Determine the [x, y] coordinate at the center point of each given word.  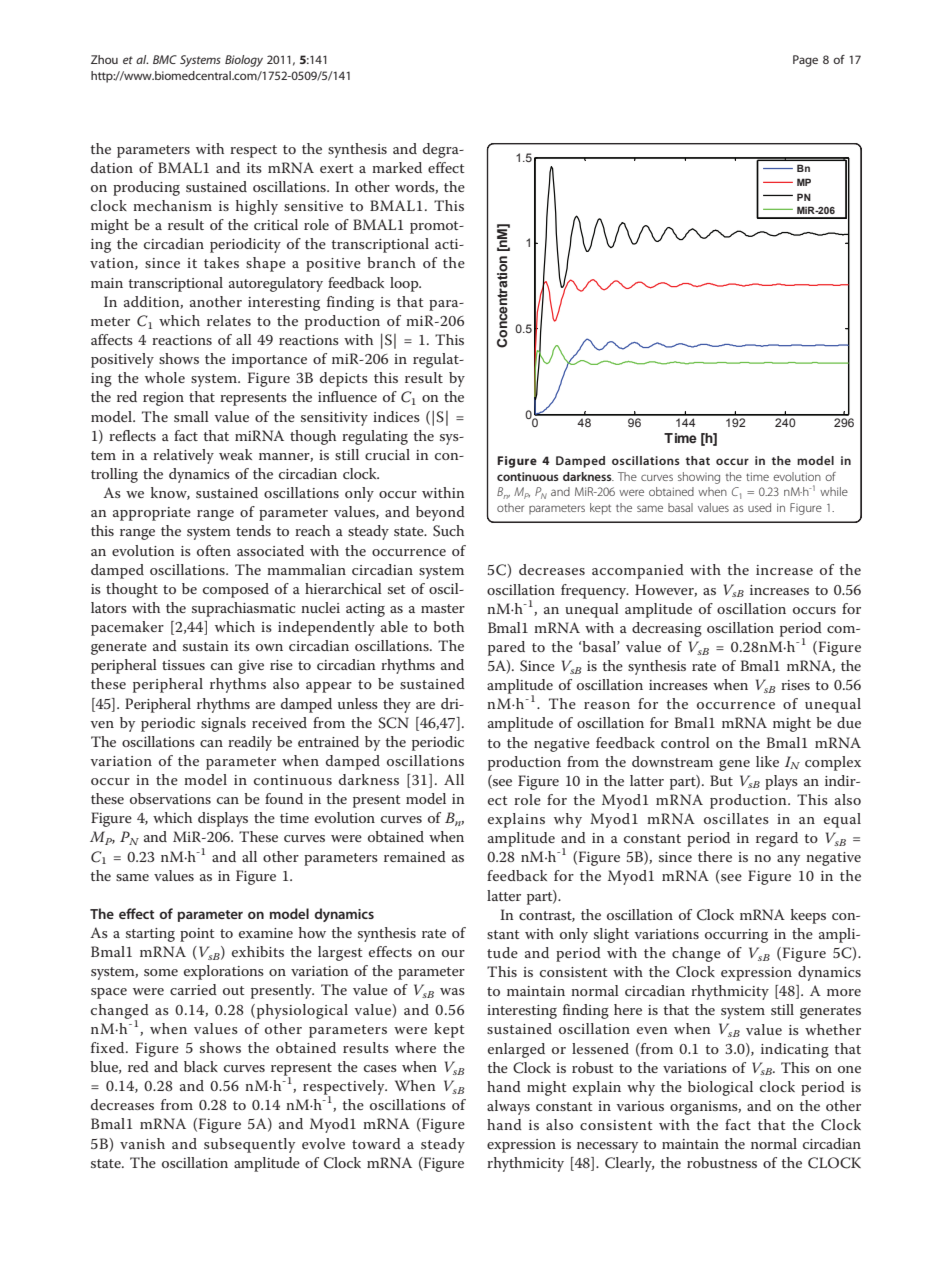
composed [236, 590]
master [443, 608]
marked [397, 167]
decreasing [667, 629]
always [508, 1107]
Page [805, 61]
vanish [142, 1143]
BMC [165, 59]
